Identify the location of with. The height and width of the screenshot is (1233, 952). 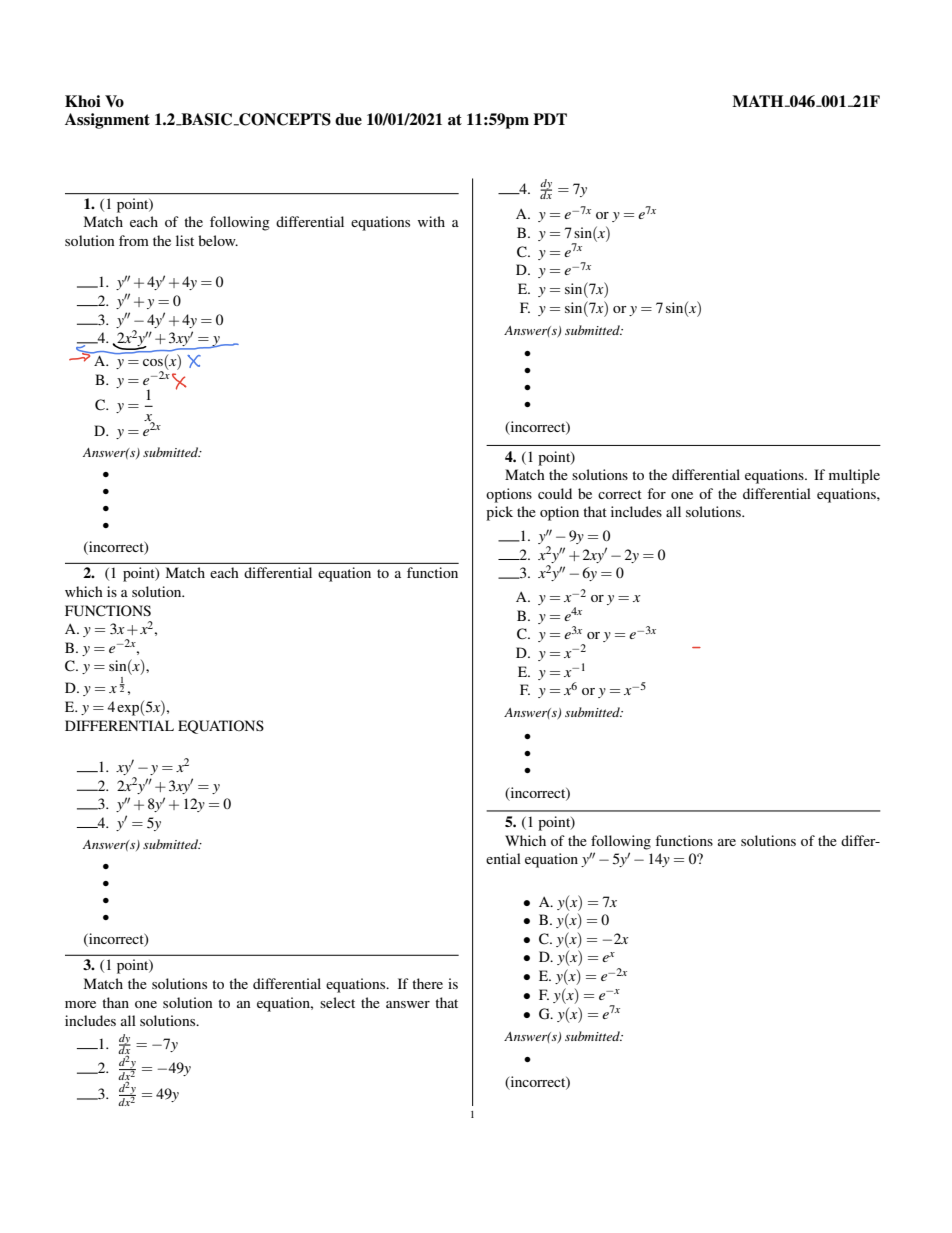
(431, 221).
